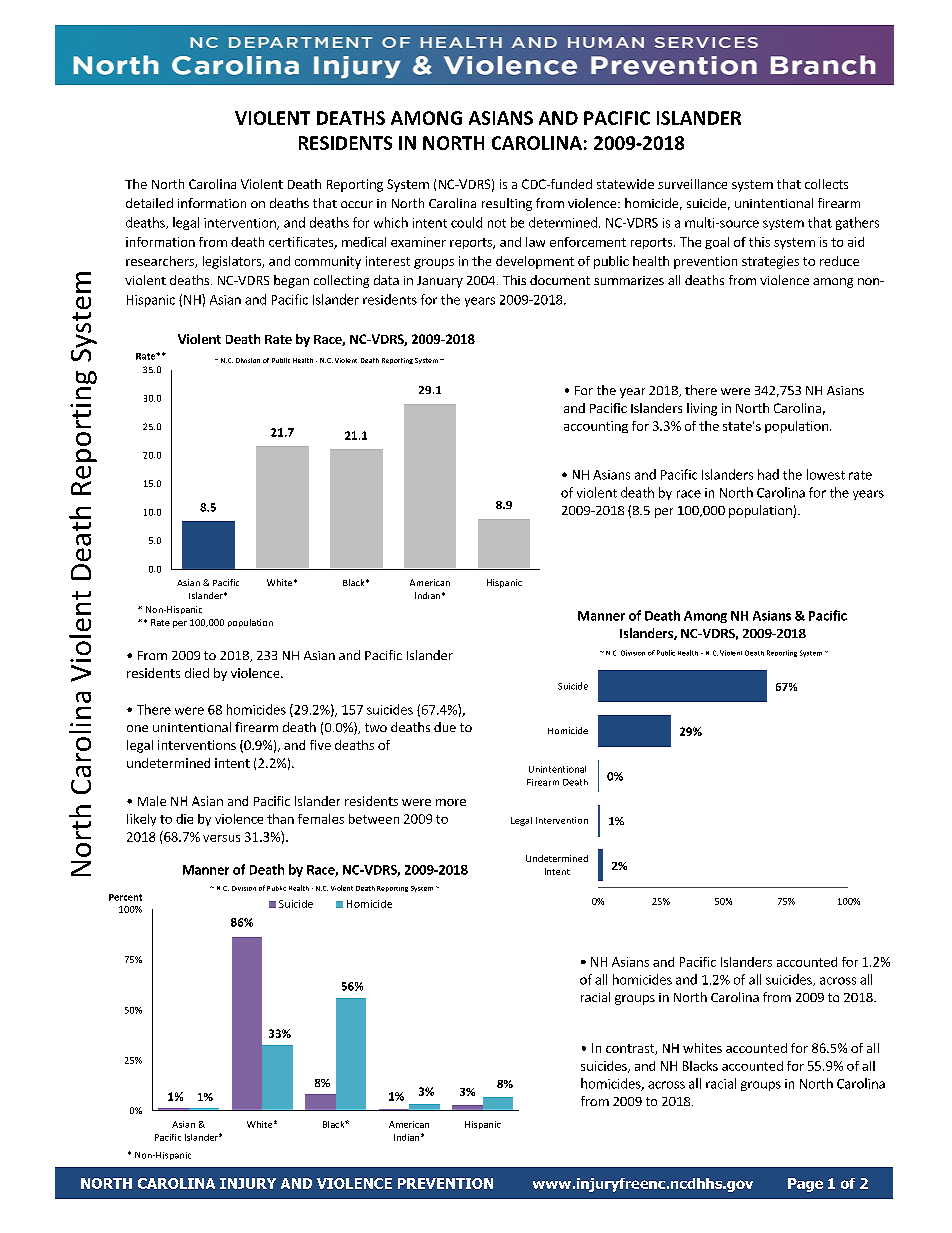 The width and height of the screenshot is (952, 1233). Describe the element at coordinates (221, 838) in the screenshot. I see `versus` at that location.
